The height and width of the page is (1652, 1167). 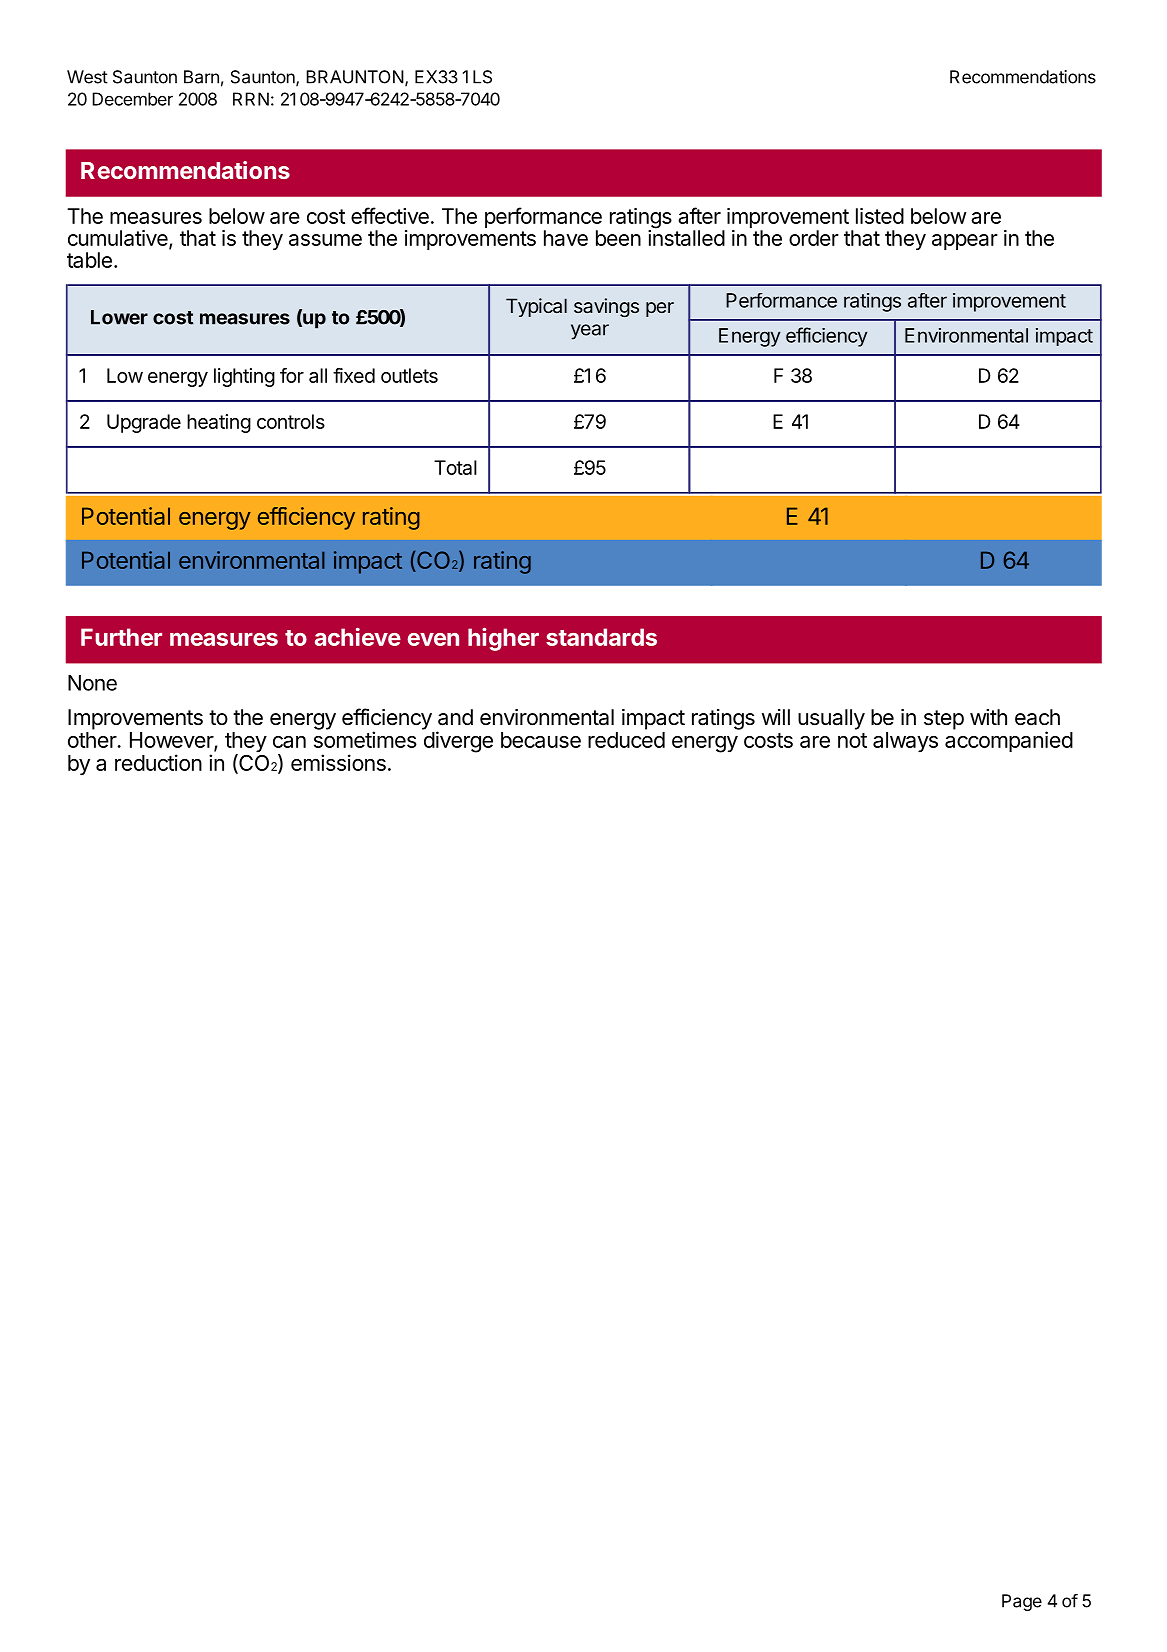 What do you see at coordinates (541, 740) in the page?
I see `because` at bounding box center [541, 740].
